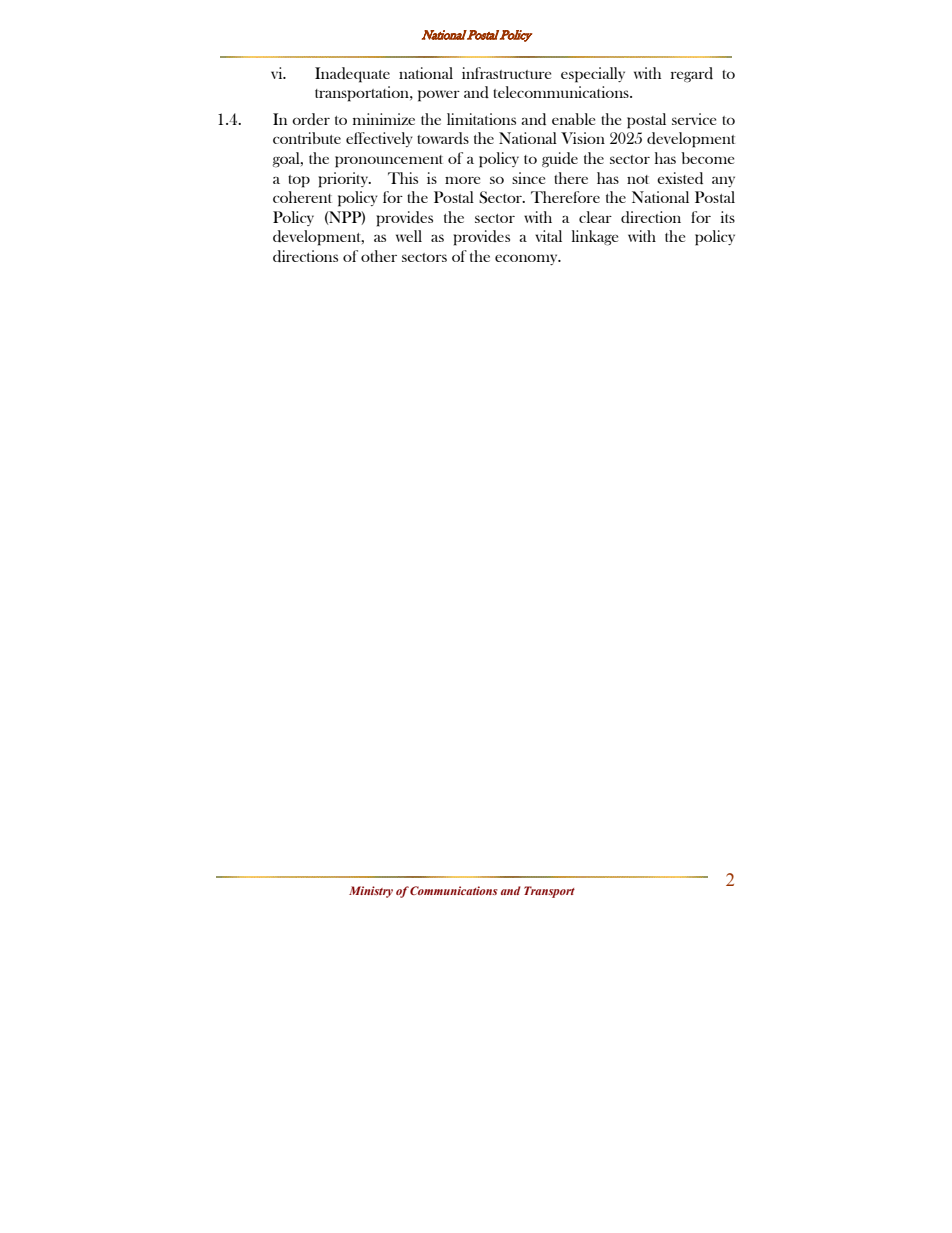  Describe the element at coordinates (595, 238) in the image. I see `linkage` at that location.
